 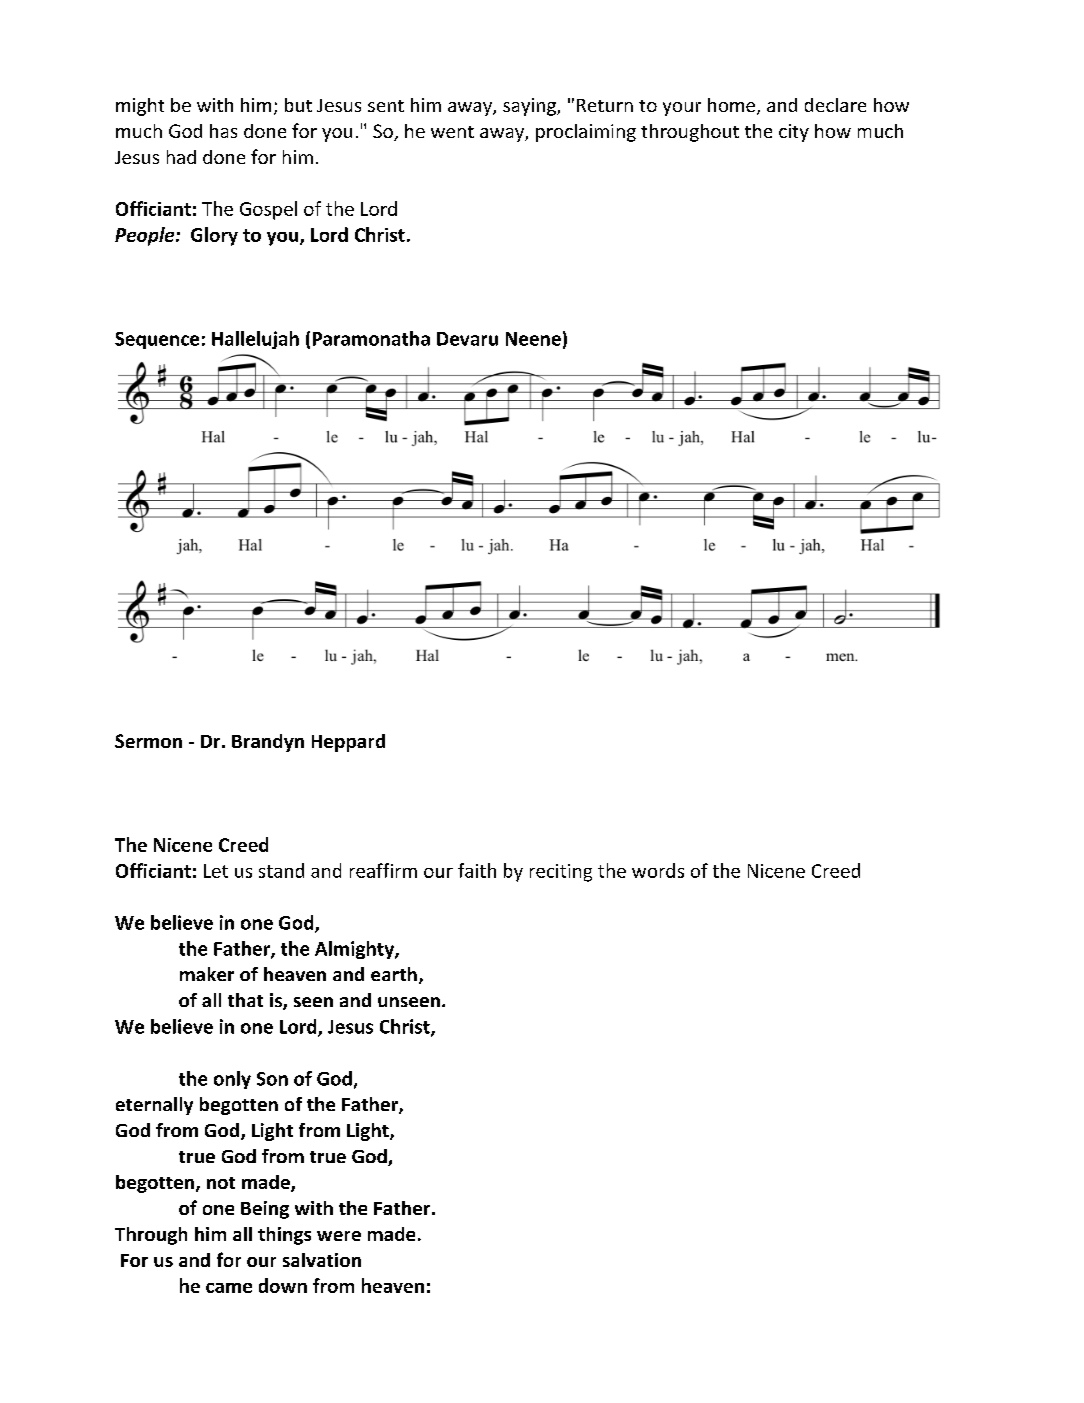 What do you see at coordinates (216, 871) in the document?
I see `Let` at bounding box center [216, 871].
